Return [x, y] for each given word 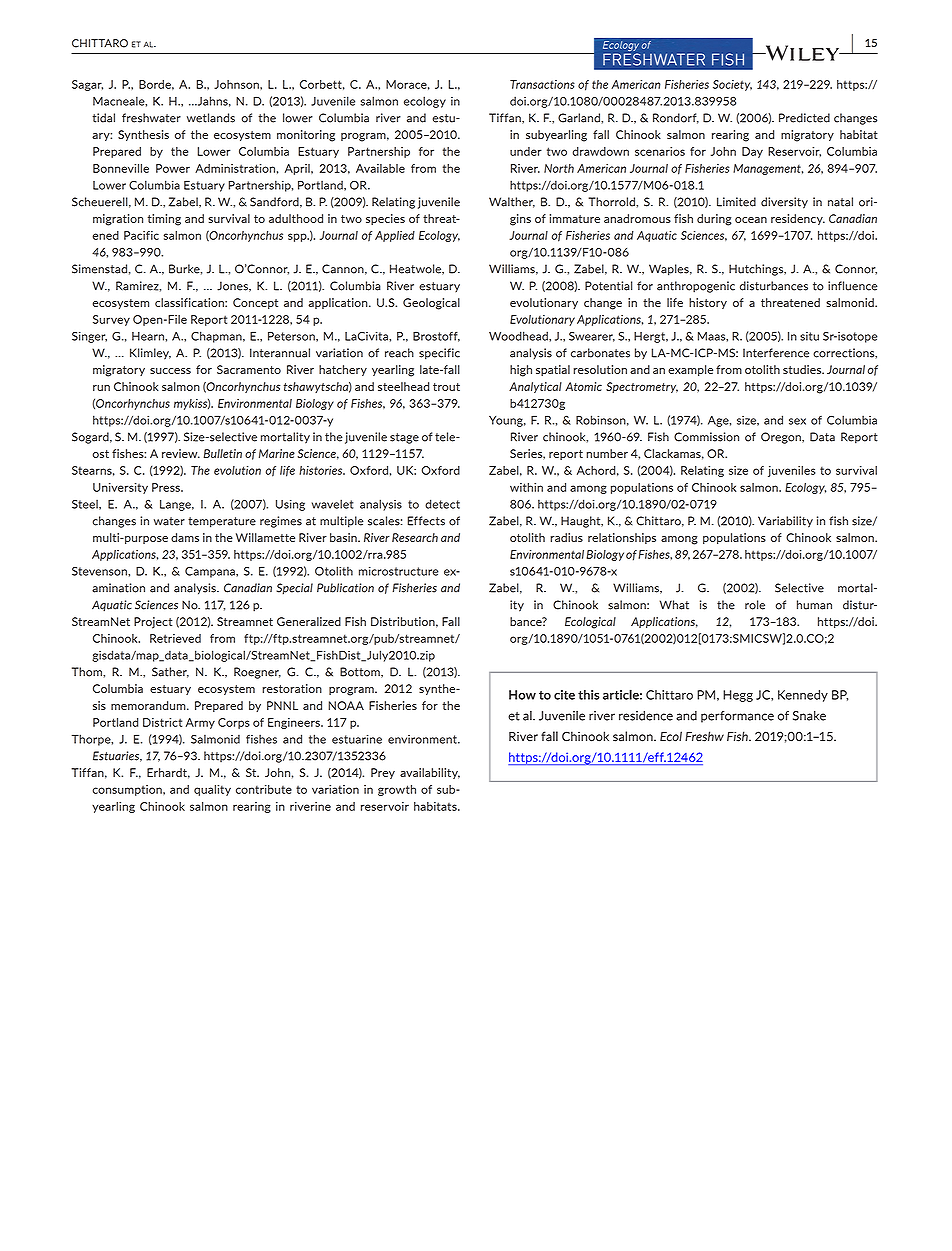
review [181, 453]
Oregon [782, 438]
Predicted [804, 118]
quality [212, 790]
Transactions [542, 84]
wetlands [211, 118]
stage [404, 438]
